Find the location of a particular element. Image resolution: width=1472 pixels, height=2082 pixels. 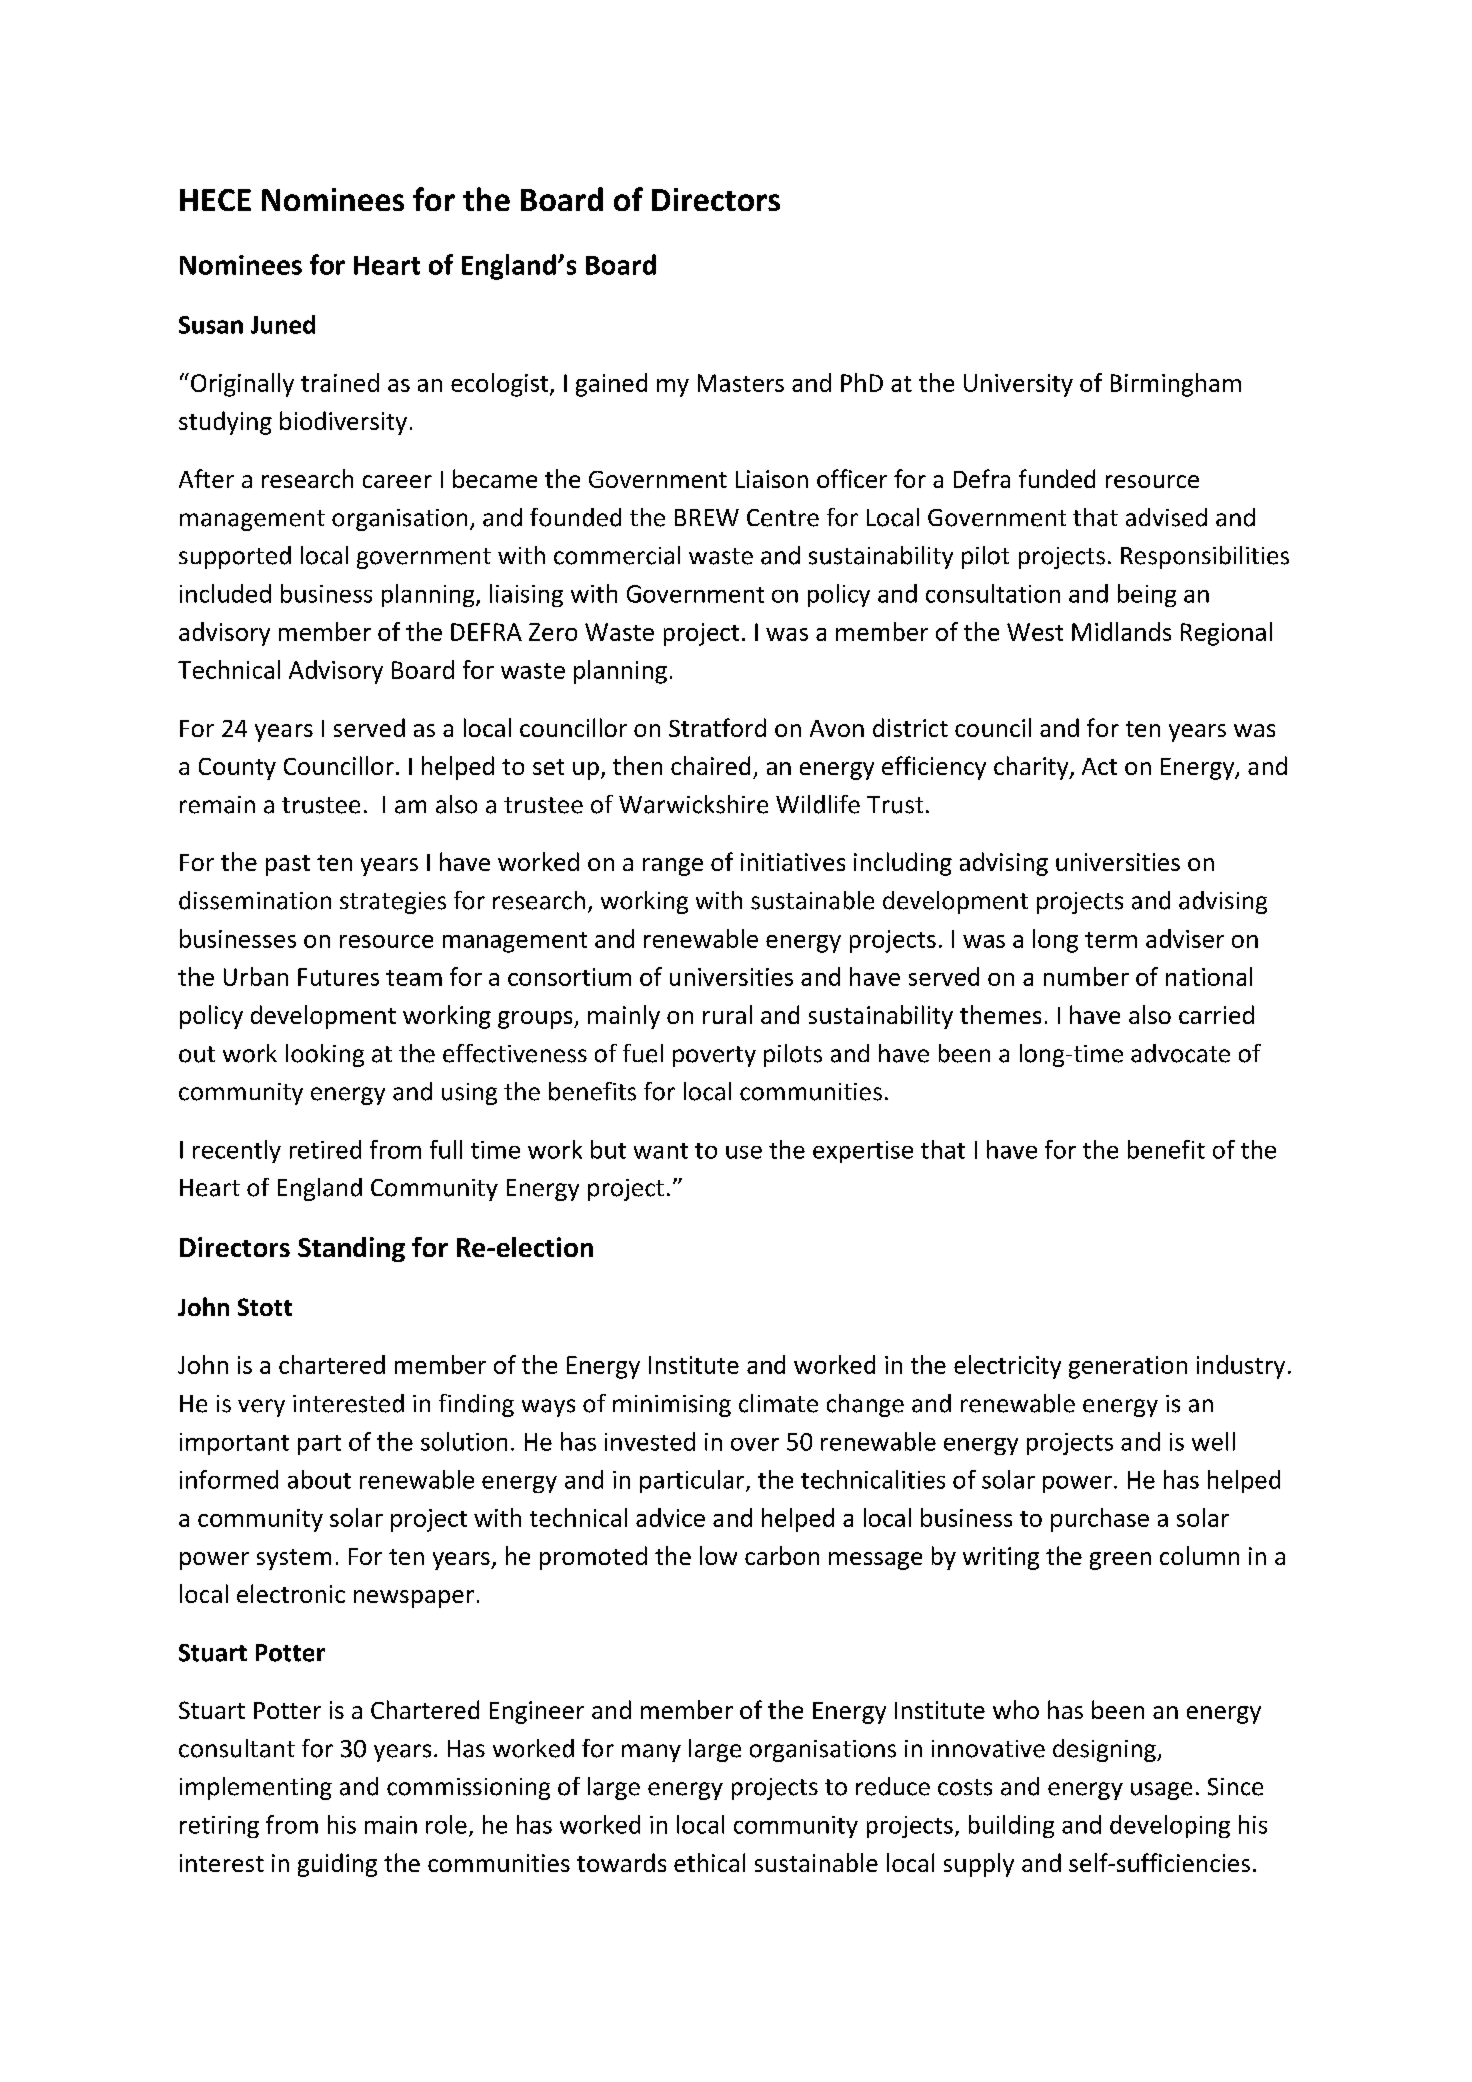

invested is located at coordinates (650, 1441).
